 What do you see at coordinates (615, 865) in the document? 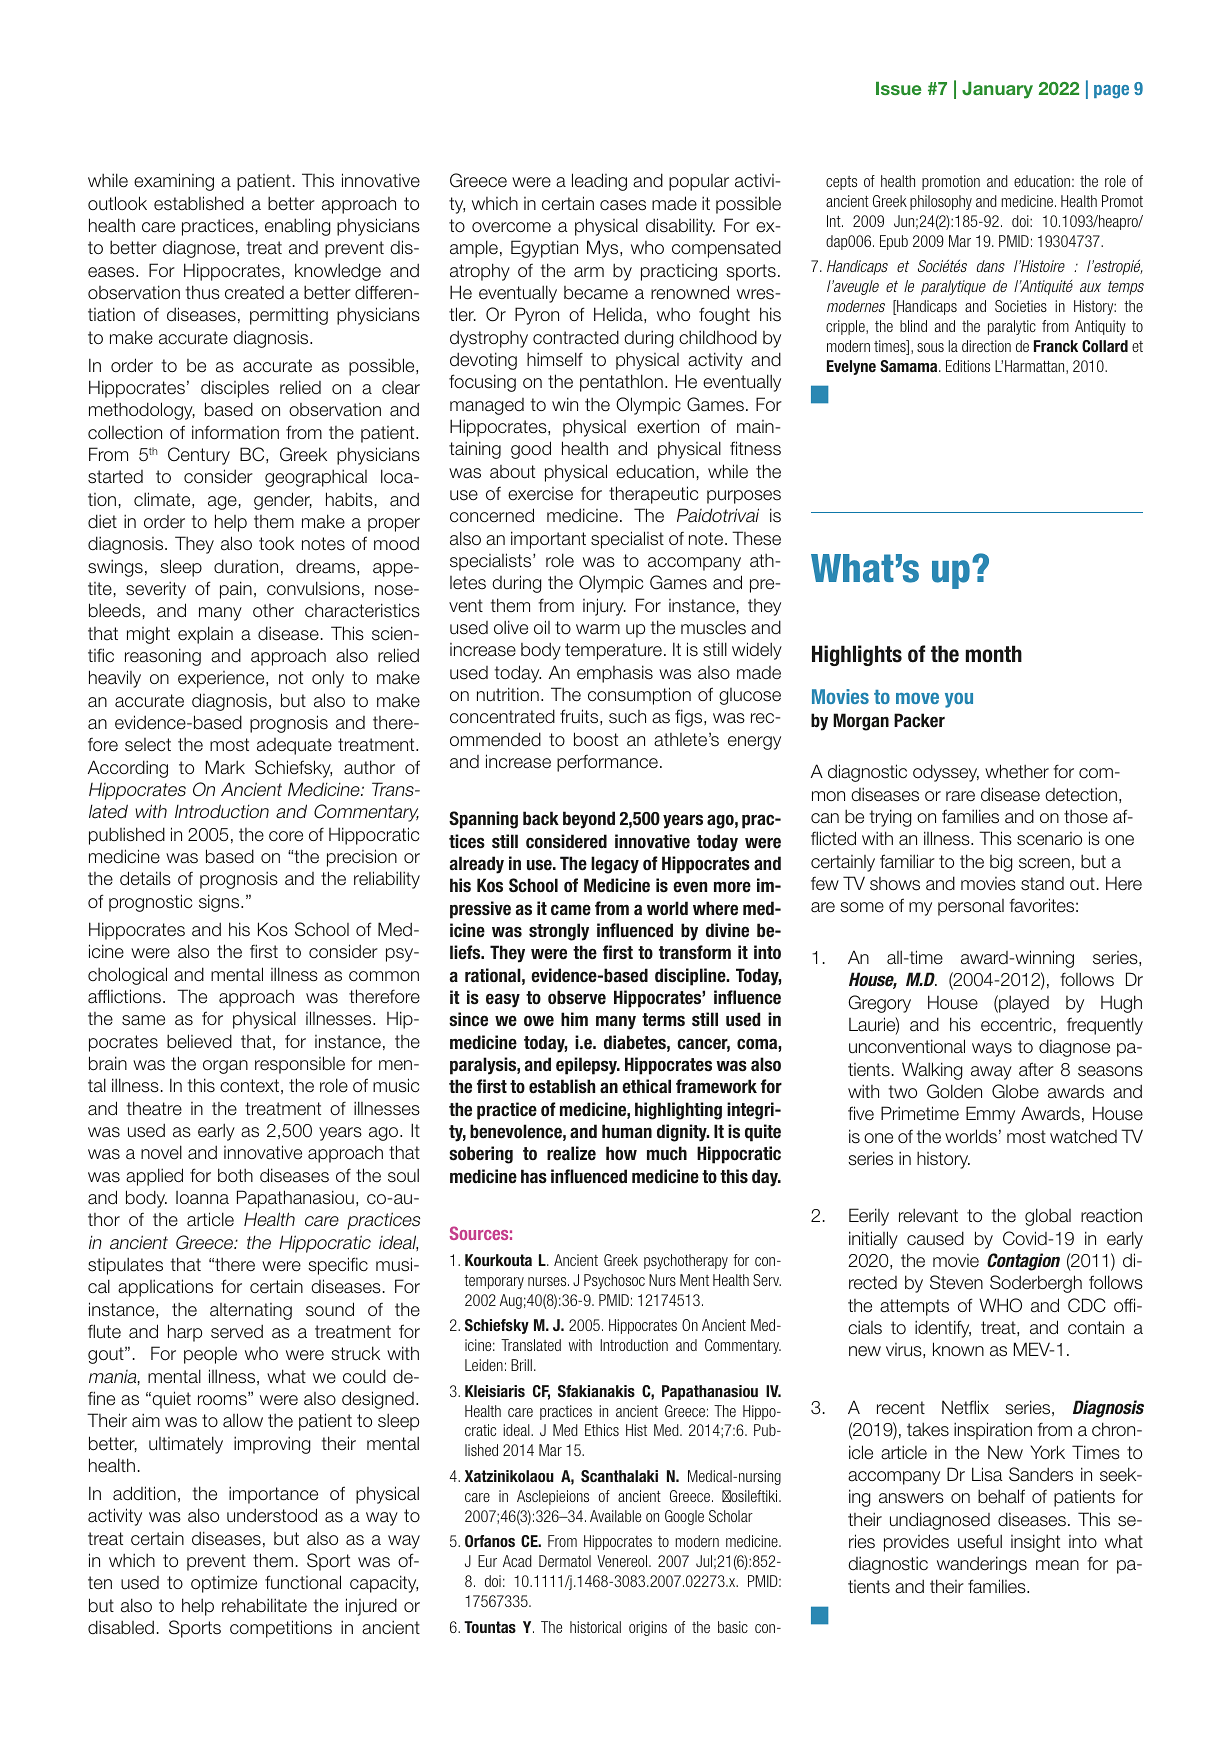
I see `legacy` at bounding box center [615, 865].
